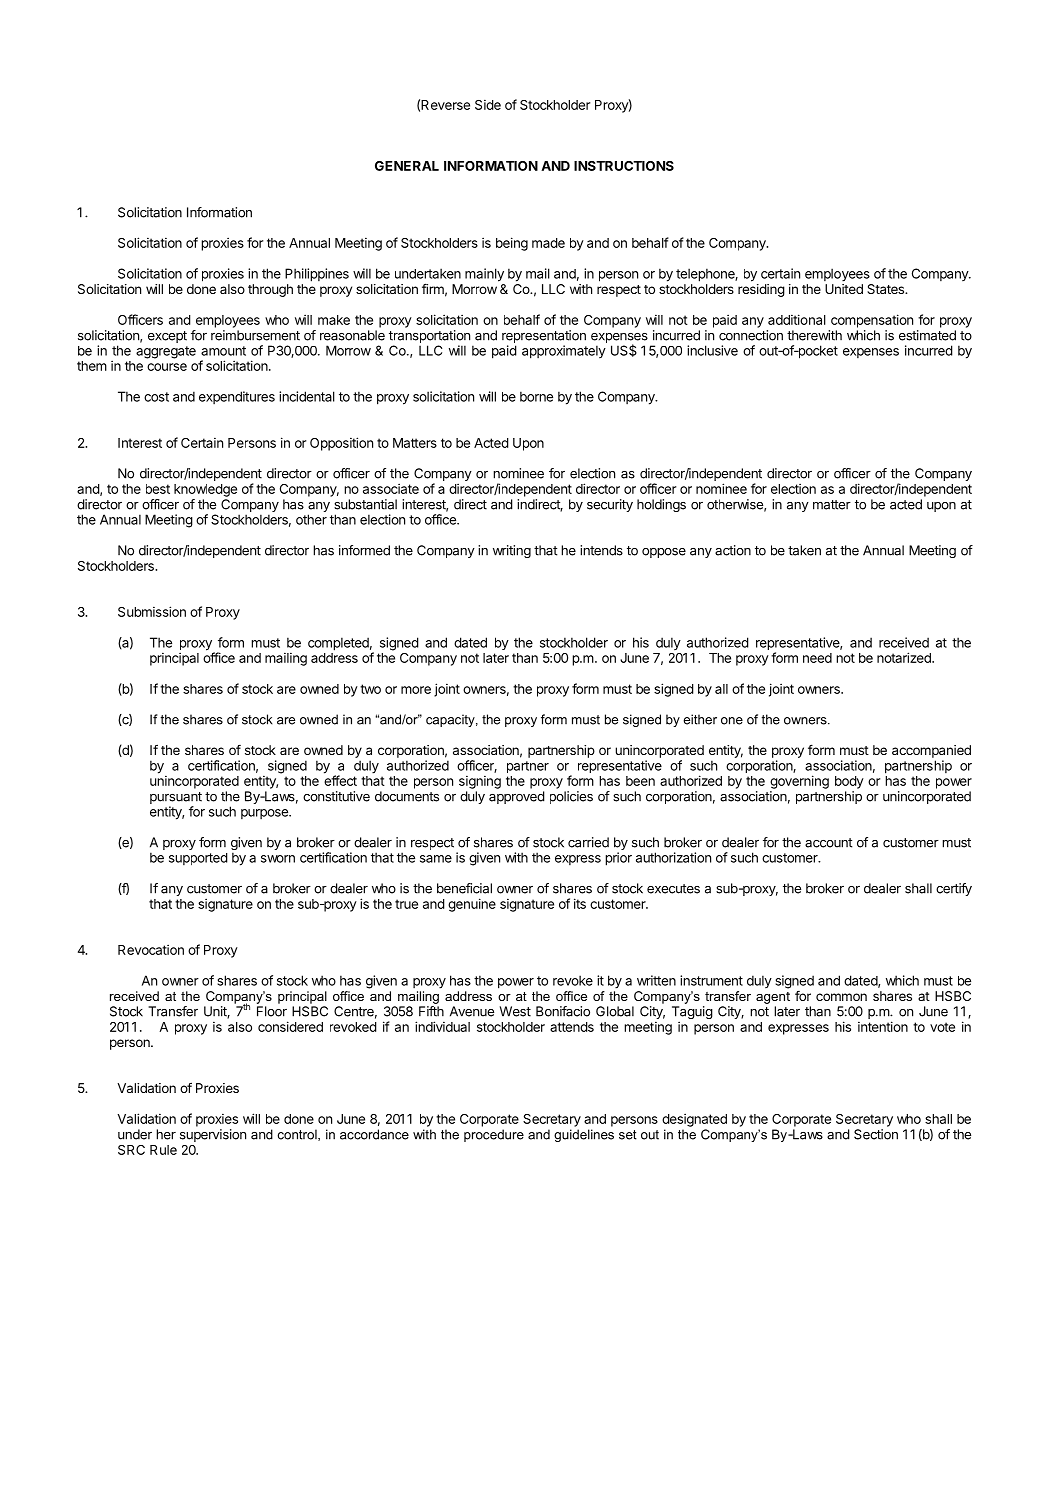 The width and height of the screenshot is (1061, 1500). What do you see at coordinates (176, 798) in the screenshot?
I see `pursuant` at bounding box center [176, 798].
